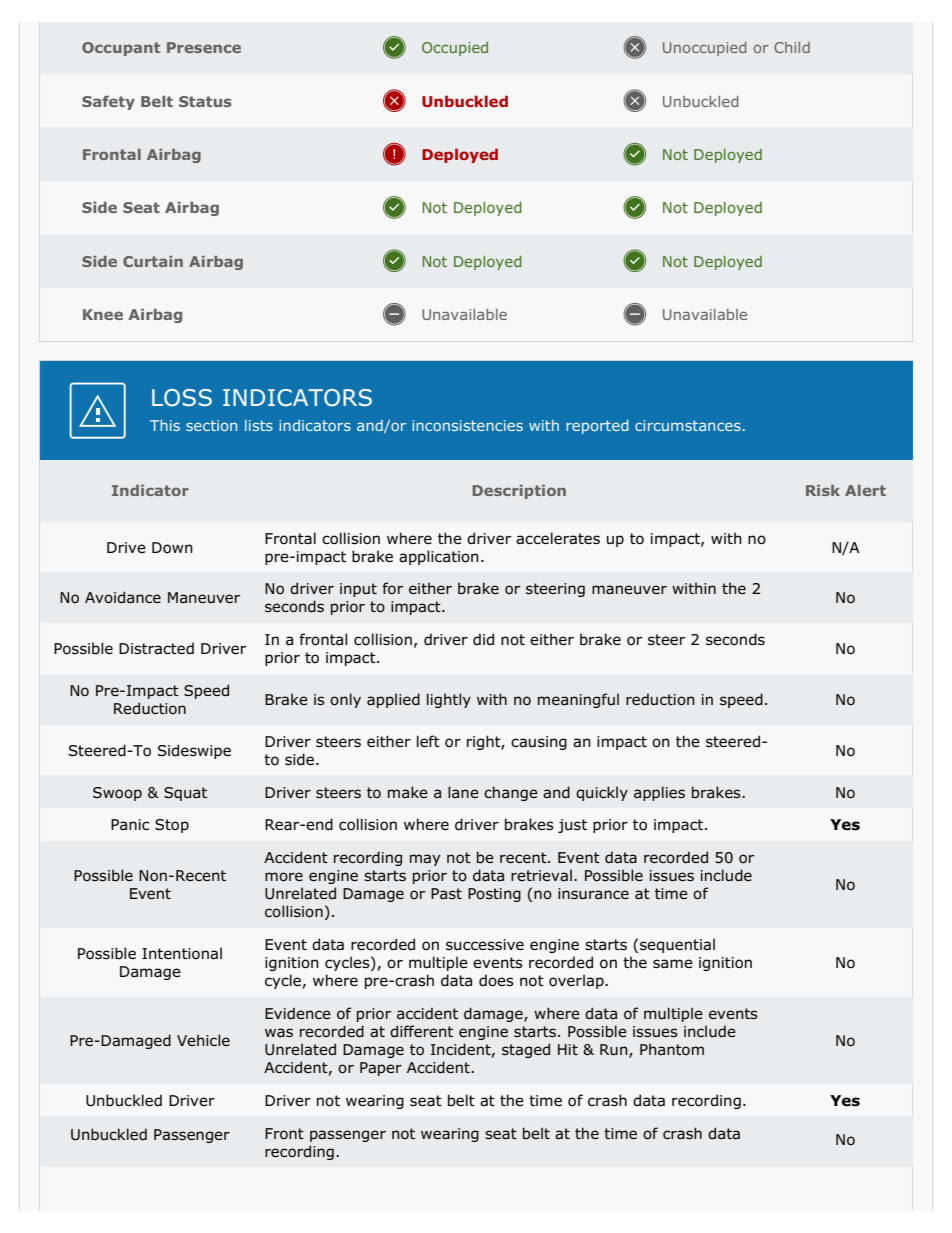 This screenshot has width=952, height=1233. I want to click on Distracted, so click(156, 648).
